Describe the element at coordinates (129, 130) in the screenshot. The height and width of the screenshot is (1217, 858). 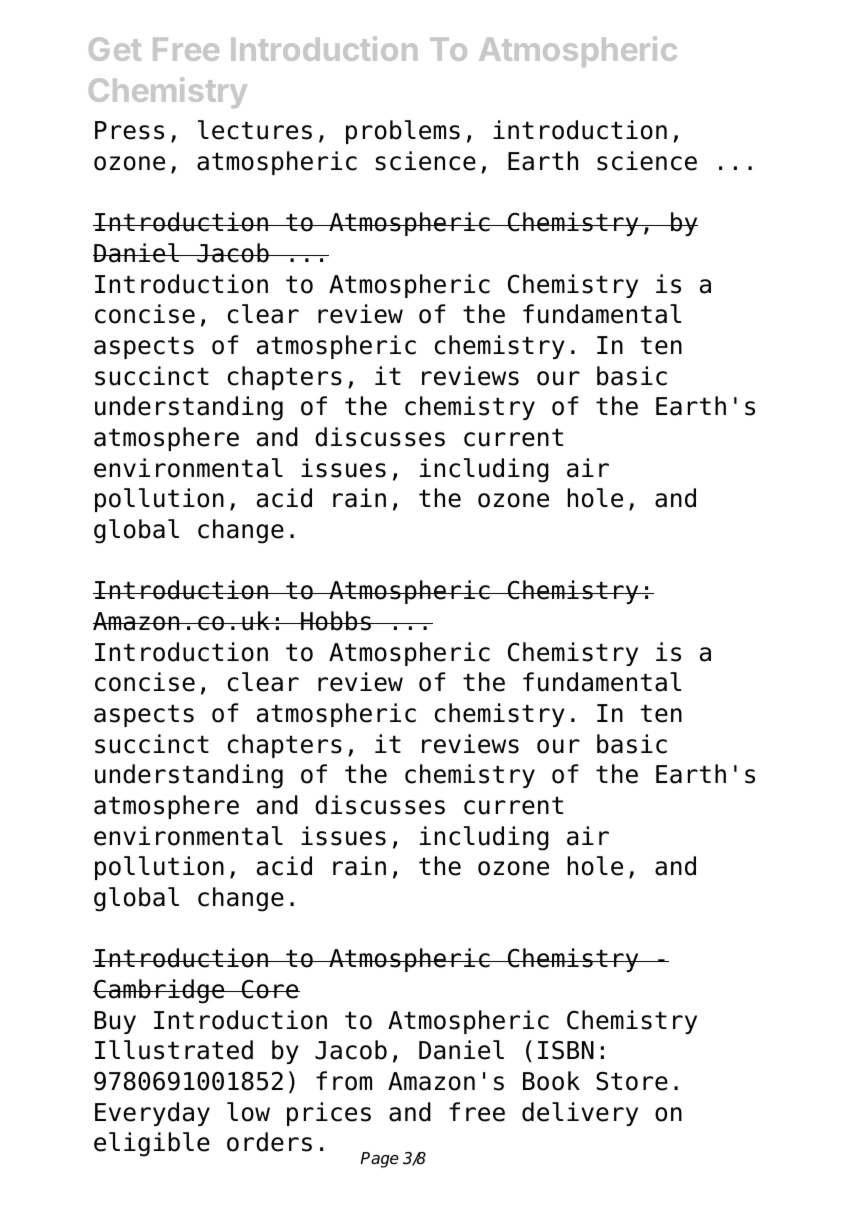
I see `Press` at that location.
